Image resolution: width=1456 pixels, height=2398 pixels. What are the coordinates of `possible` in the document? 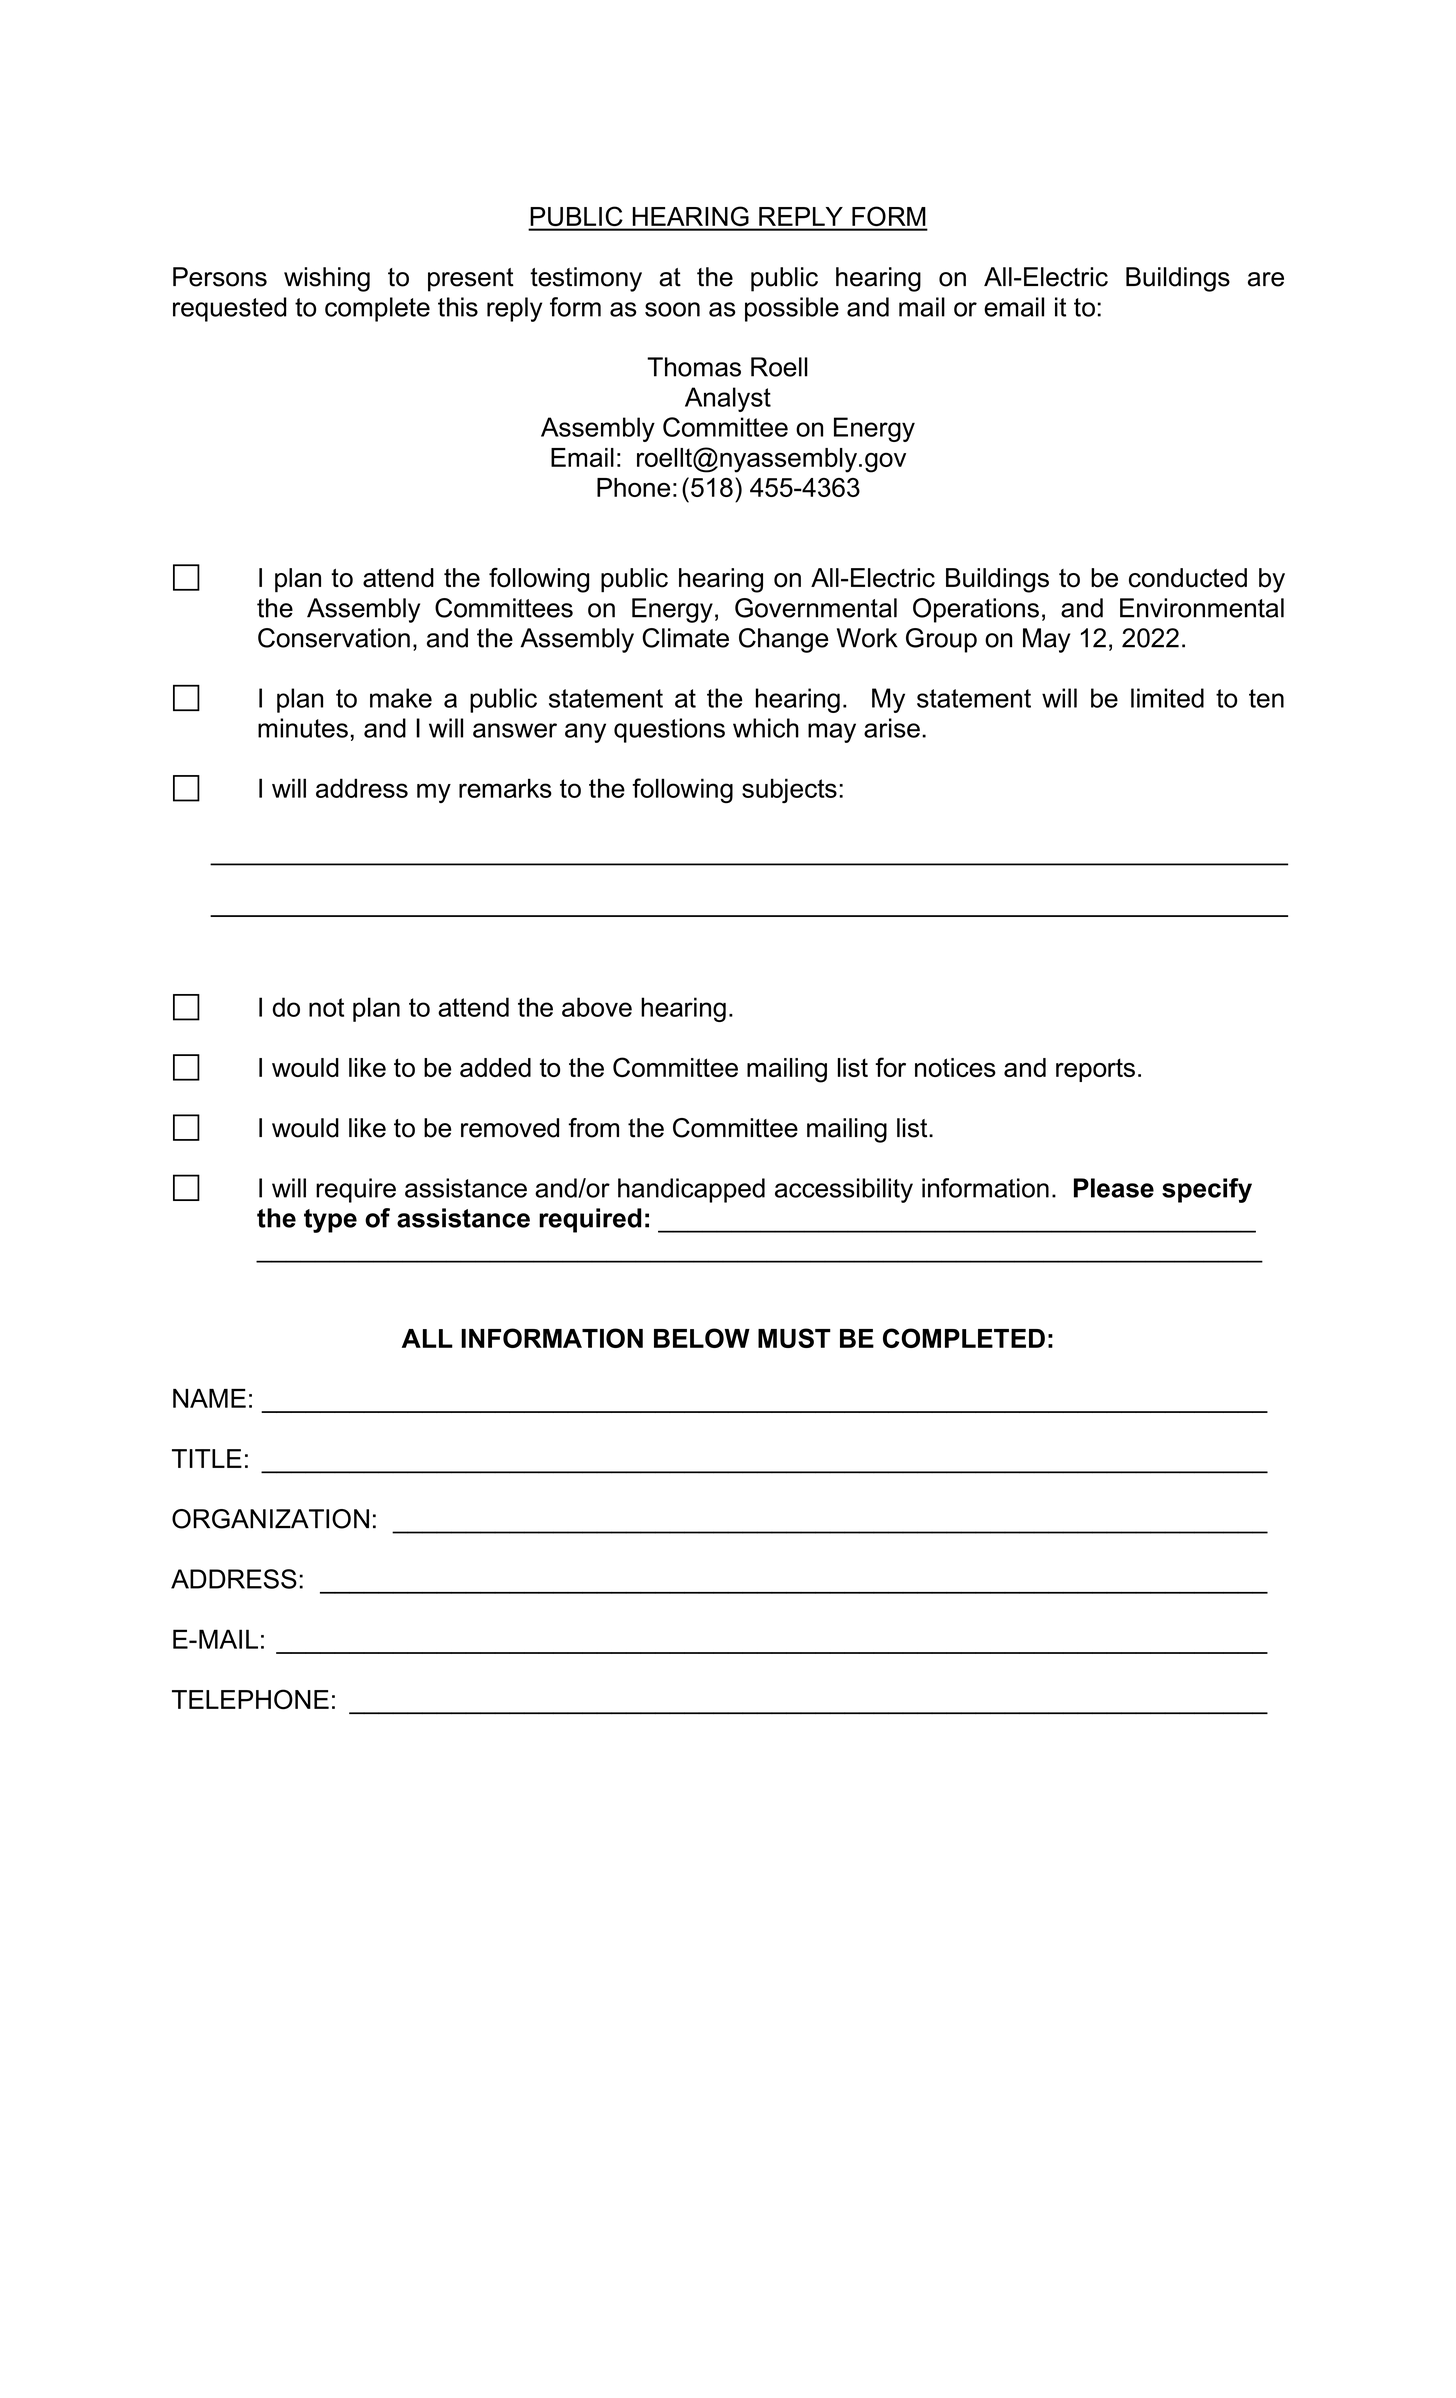 It's located at (792, 309).
